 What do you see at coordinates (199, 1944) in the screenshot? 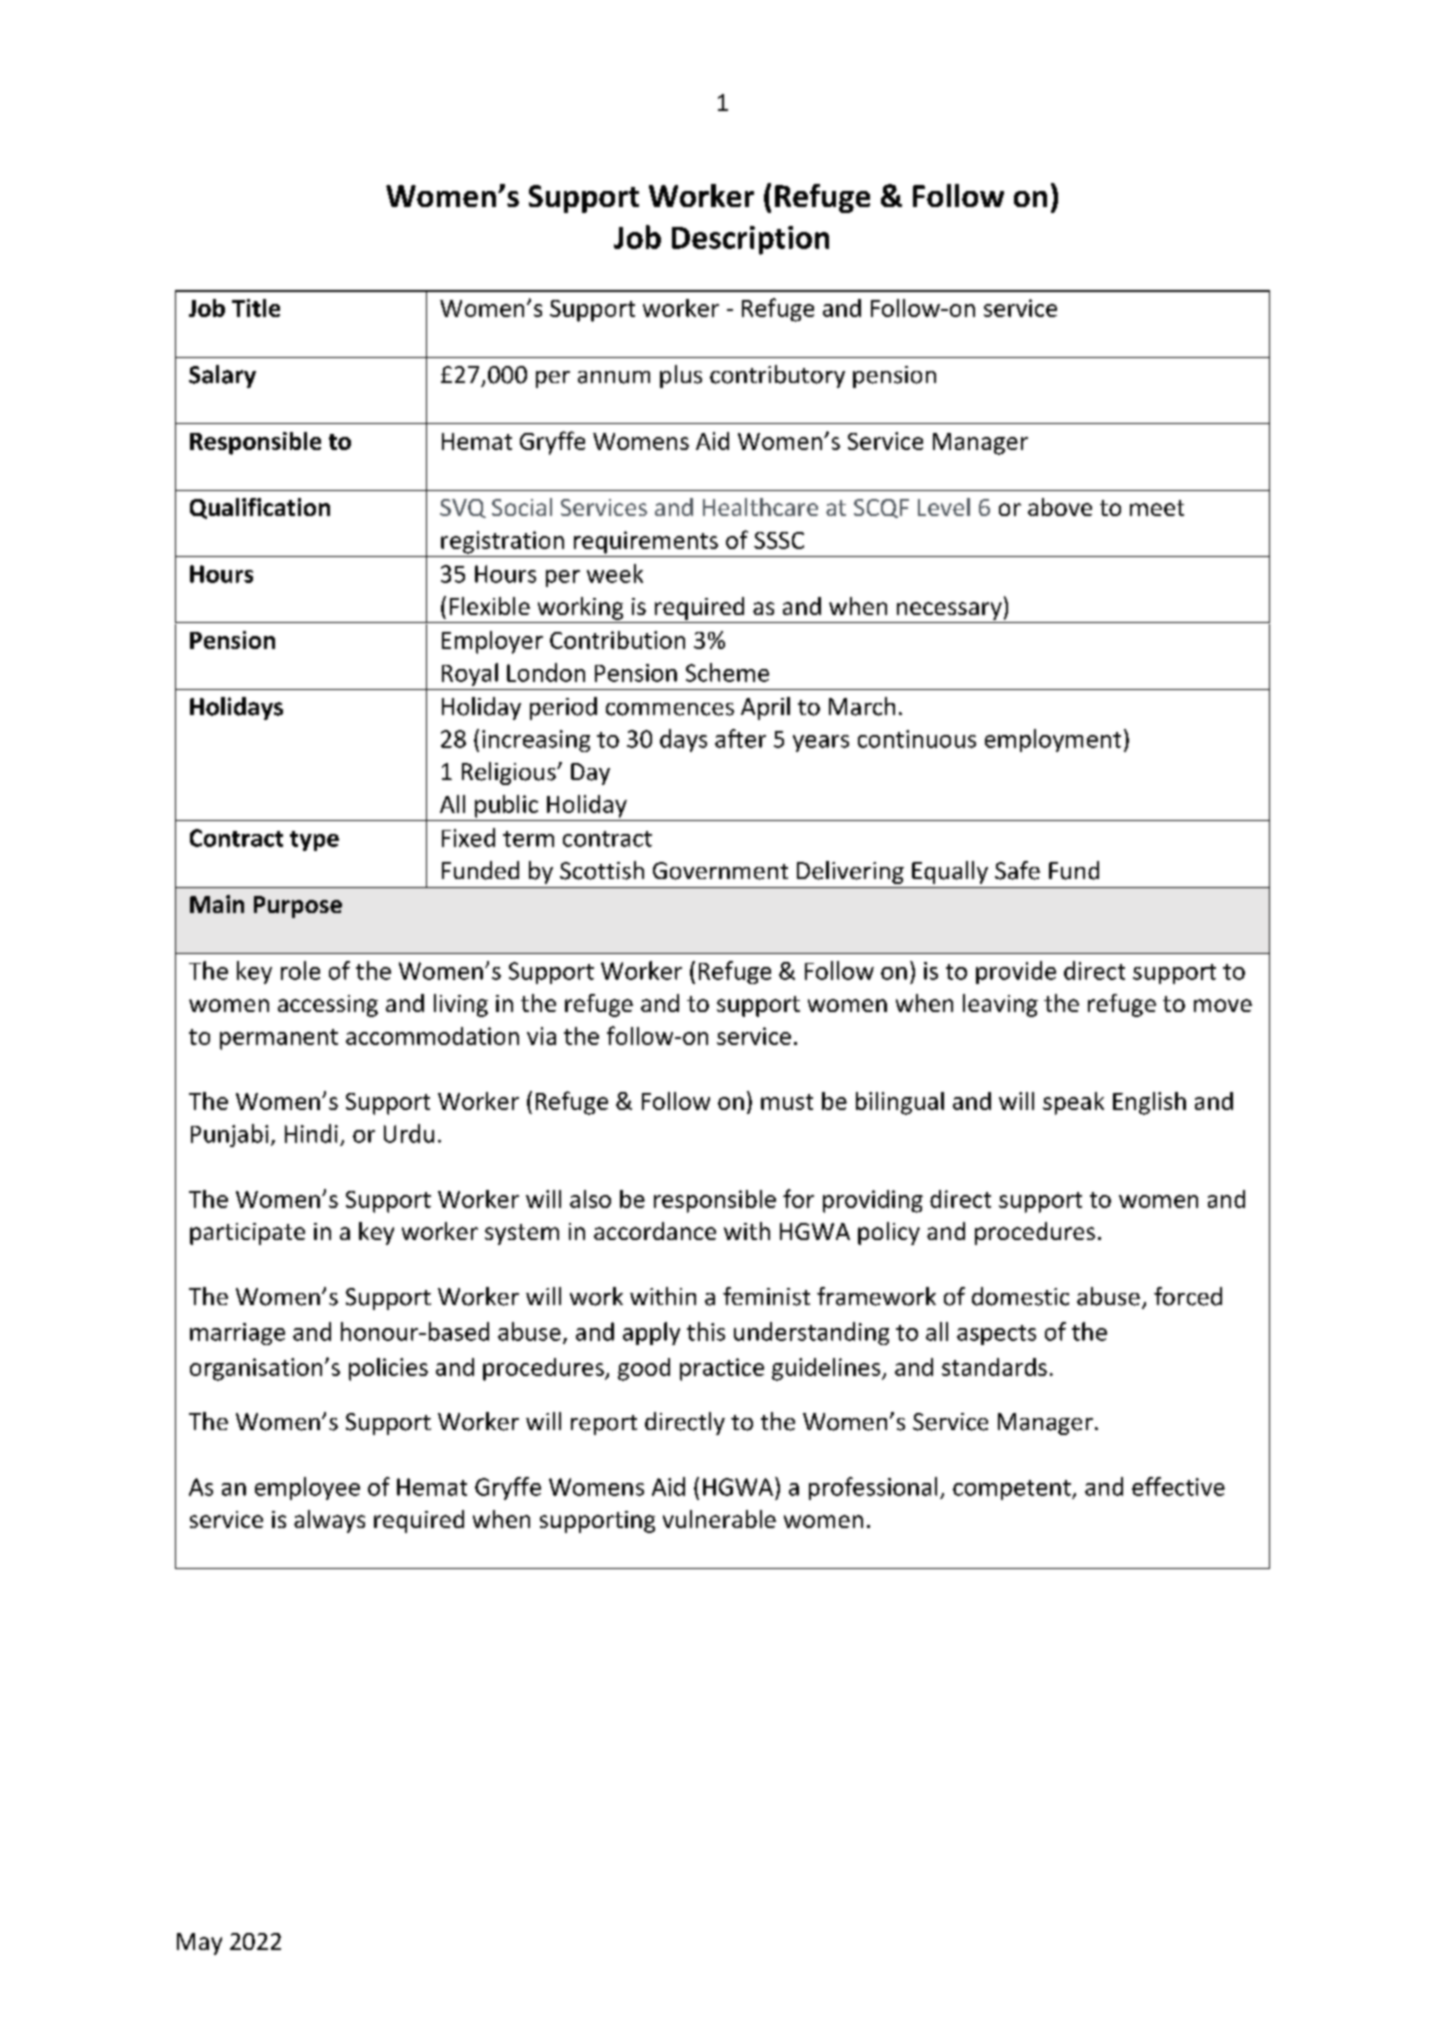
I see `May` at bounding box center [199, 1944].
